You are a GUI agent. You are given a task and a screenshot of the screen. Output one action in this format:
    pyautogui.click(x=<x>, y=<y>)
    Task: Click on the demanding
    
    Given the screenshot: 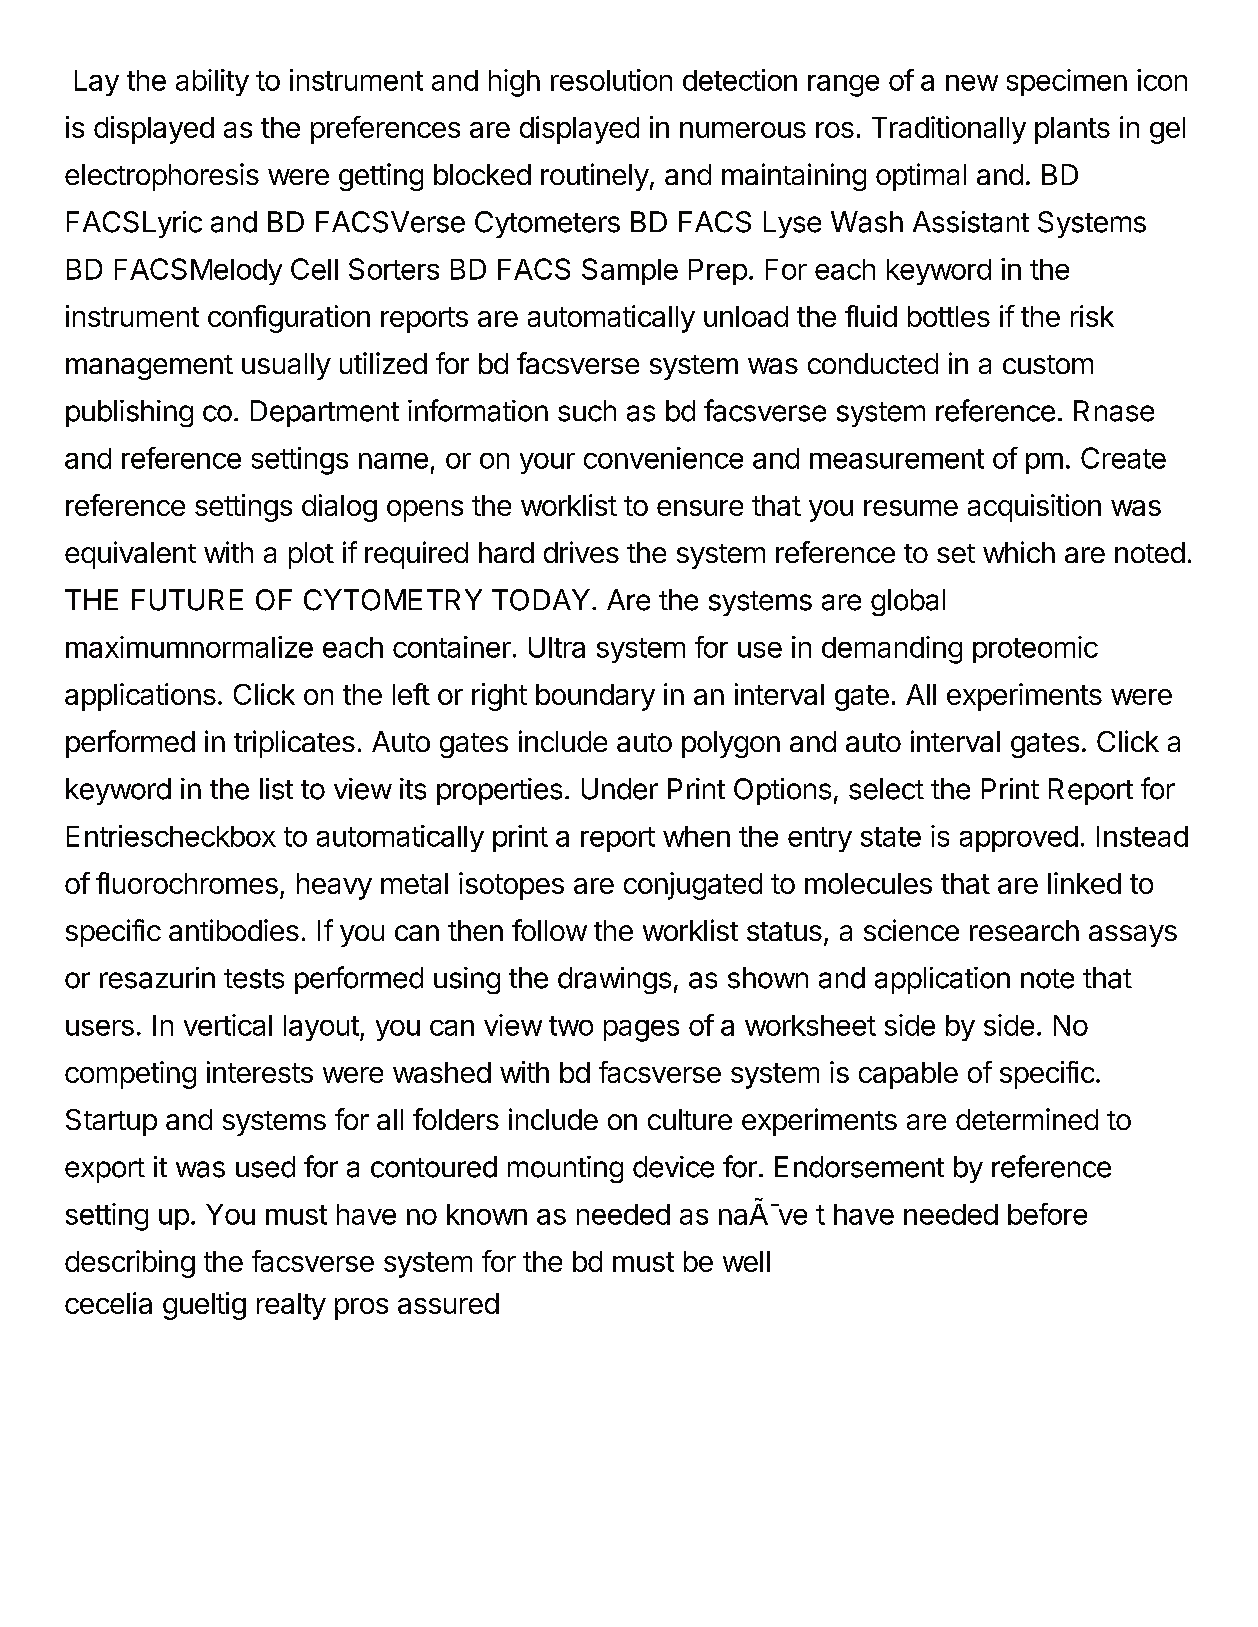 What is the action you would take?
    pyautogui.click(x=892, y=650)
